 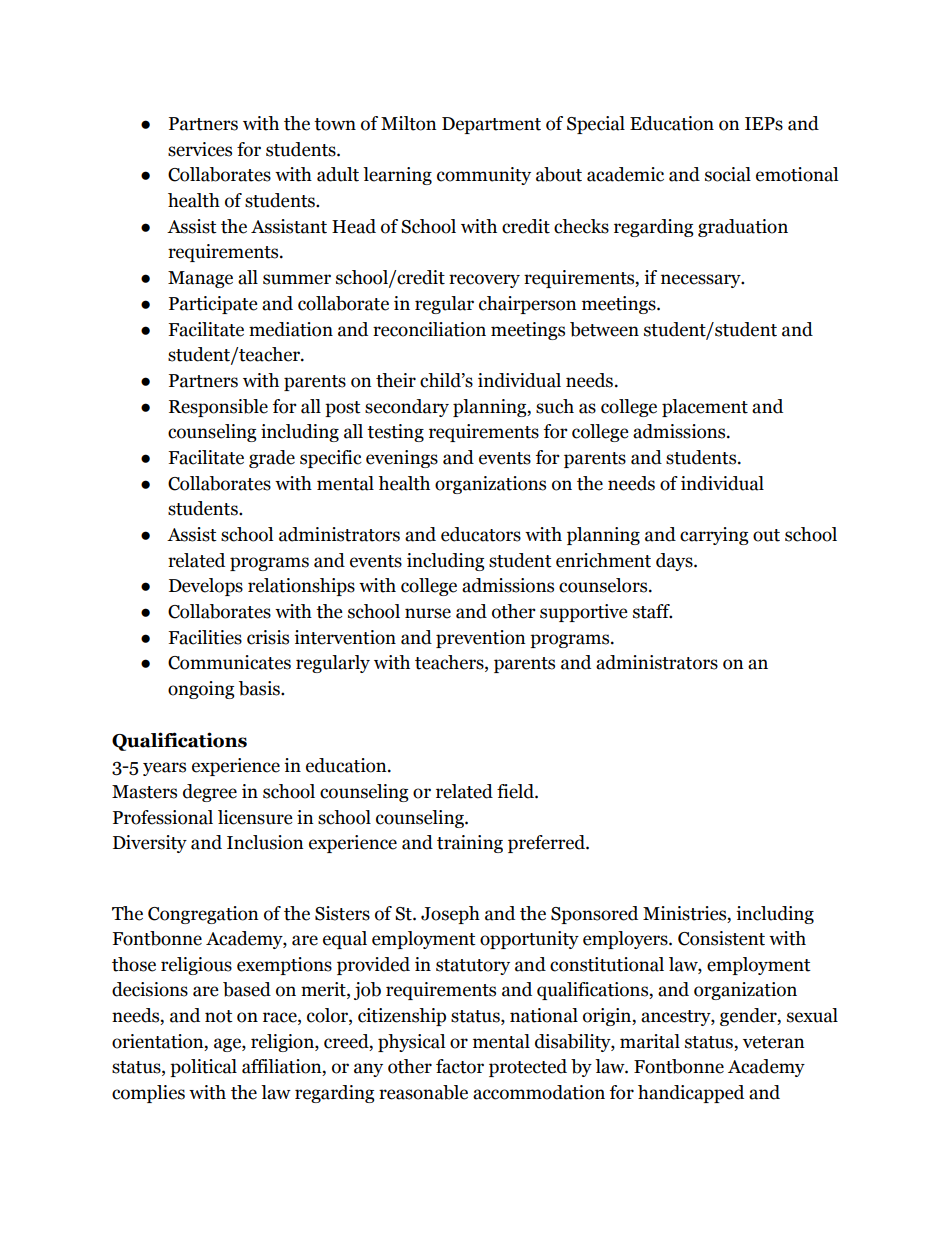 I want to click on preferred, so click(x=547, y=844).
